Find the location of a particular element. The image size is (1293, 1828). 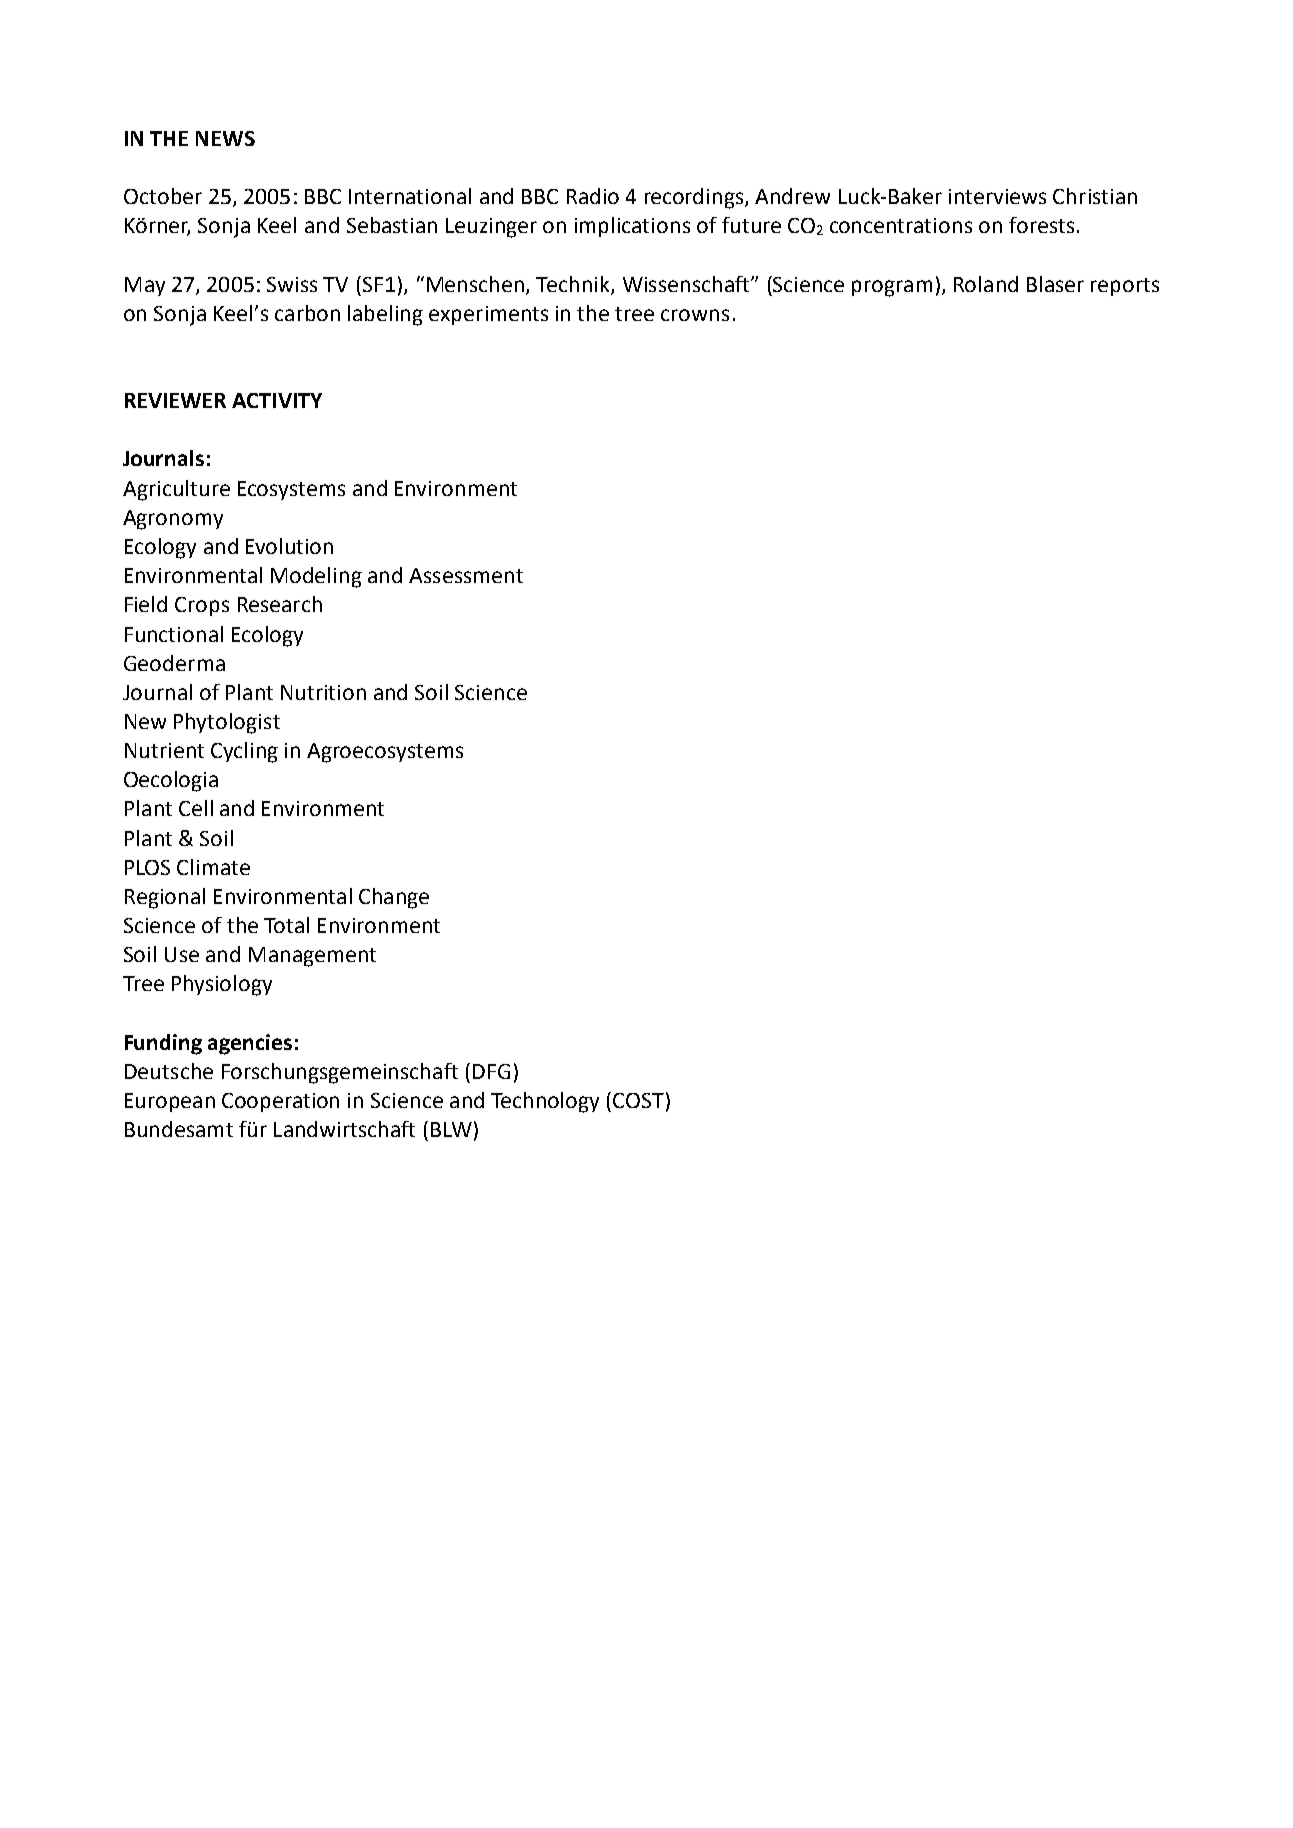

COST is located at coordinates (638, 1100).
